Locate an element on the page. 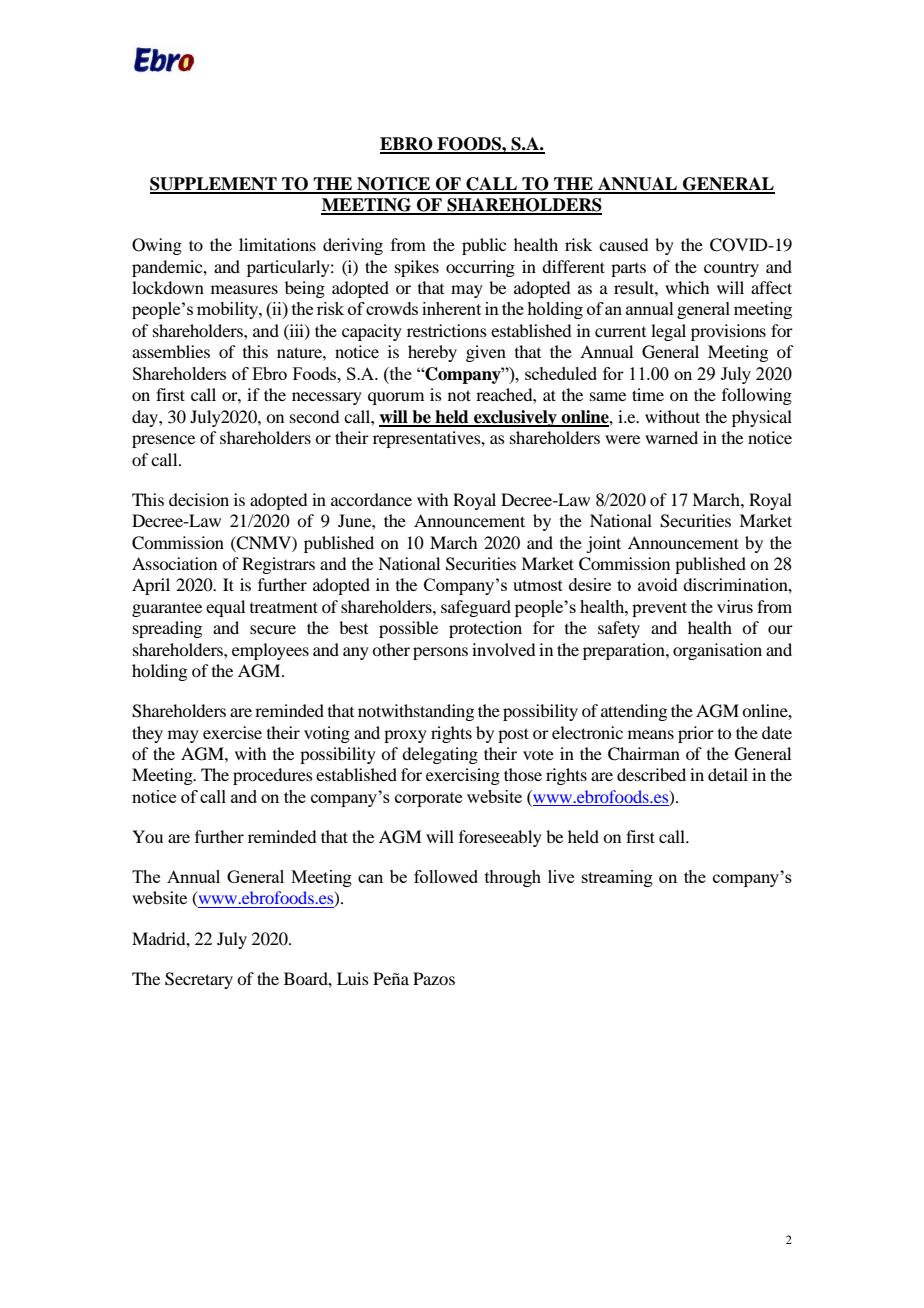 Image resolution: width=924 pixels, height=1308 pixels. virus is located at coordinates (735, 606).
